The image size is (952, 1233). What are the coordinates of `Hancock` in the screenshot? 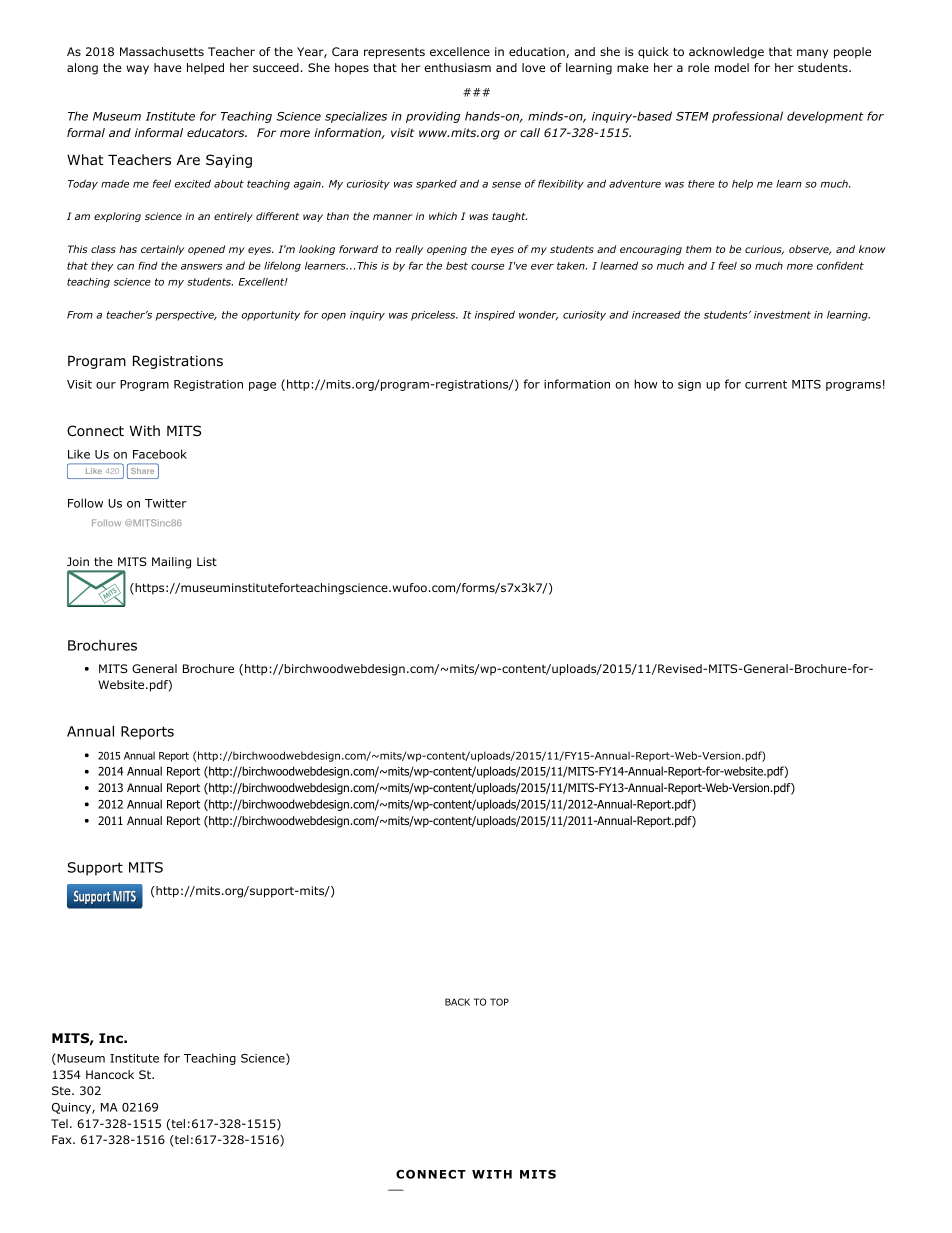 It's located at (110, 1074).
